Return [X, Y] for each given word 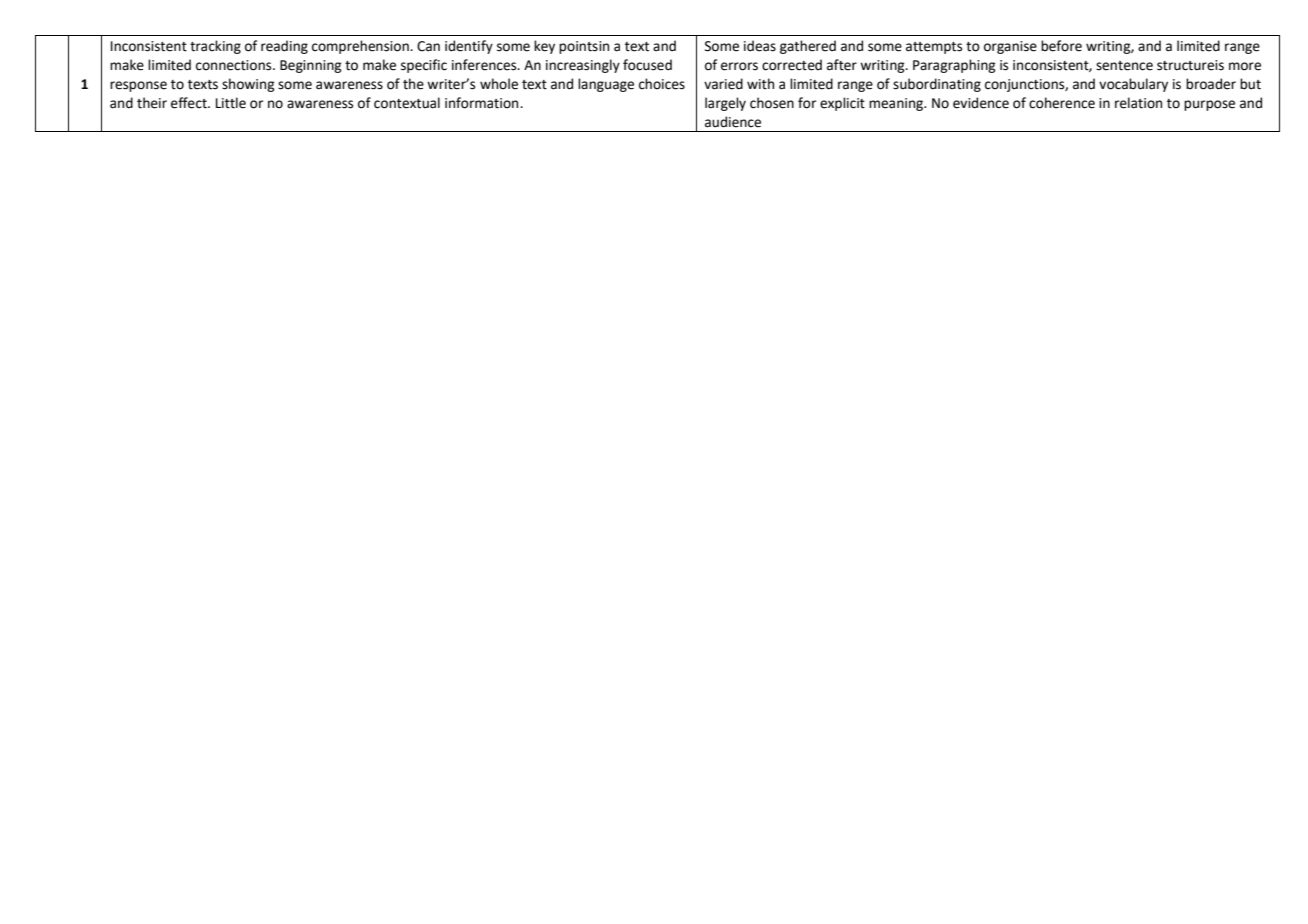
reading [284, 47]
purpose [1209, 105]
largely [725, 104]
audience [733, 122]
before [1061, 46]
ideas [760, 46]
